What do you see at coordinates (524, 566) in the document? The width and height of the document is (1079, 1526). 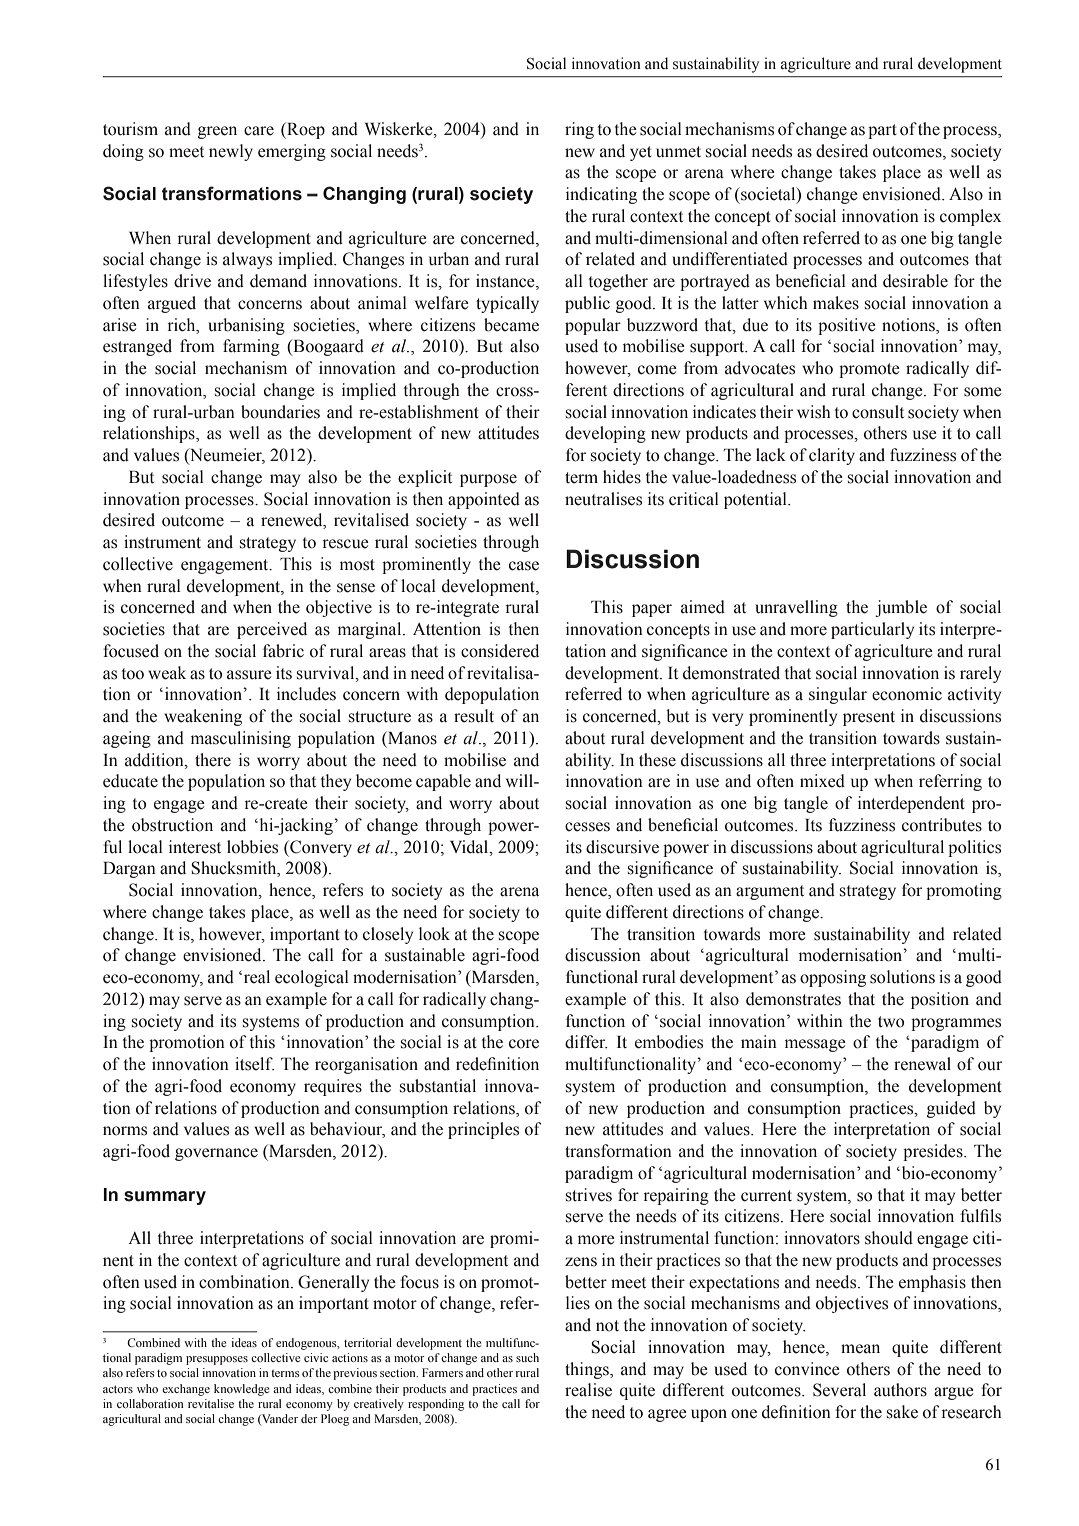 I see `case` at bounding box center [524, 566].
